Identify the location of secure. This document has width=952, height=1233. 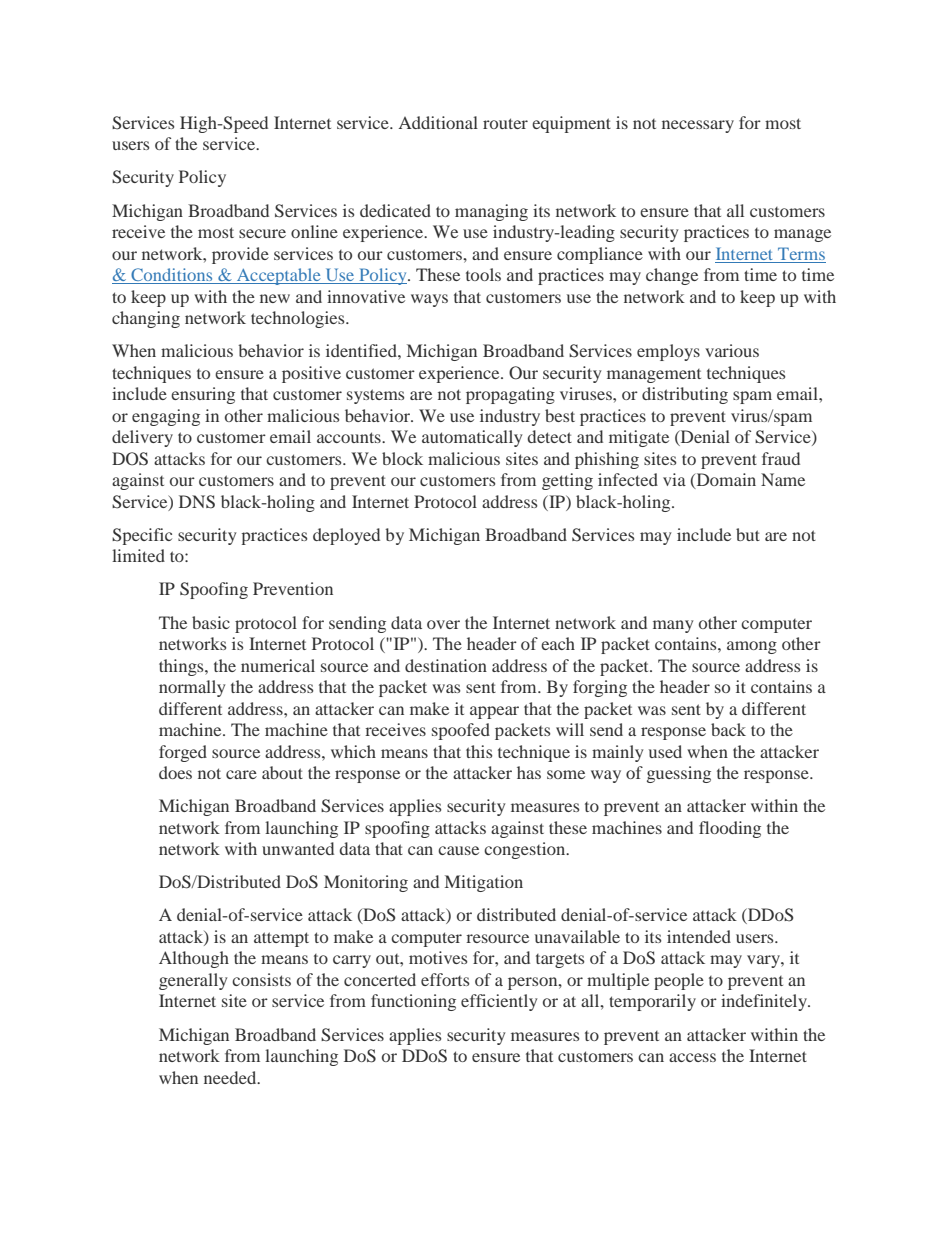
(262, 233).
